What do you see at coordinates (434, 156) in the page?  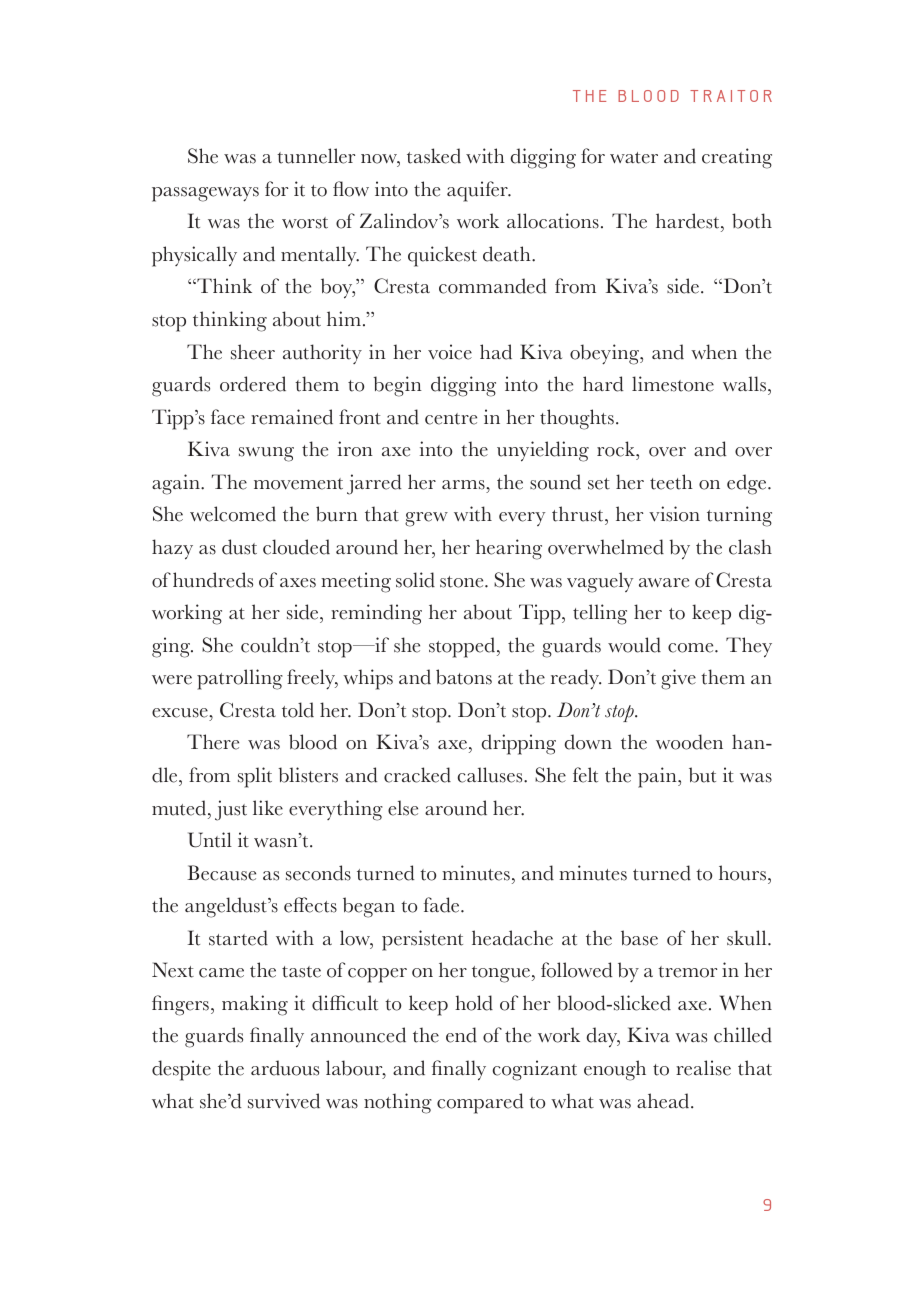 I see `tasked` at bounding box center [434, 156].
